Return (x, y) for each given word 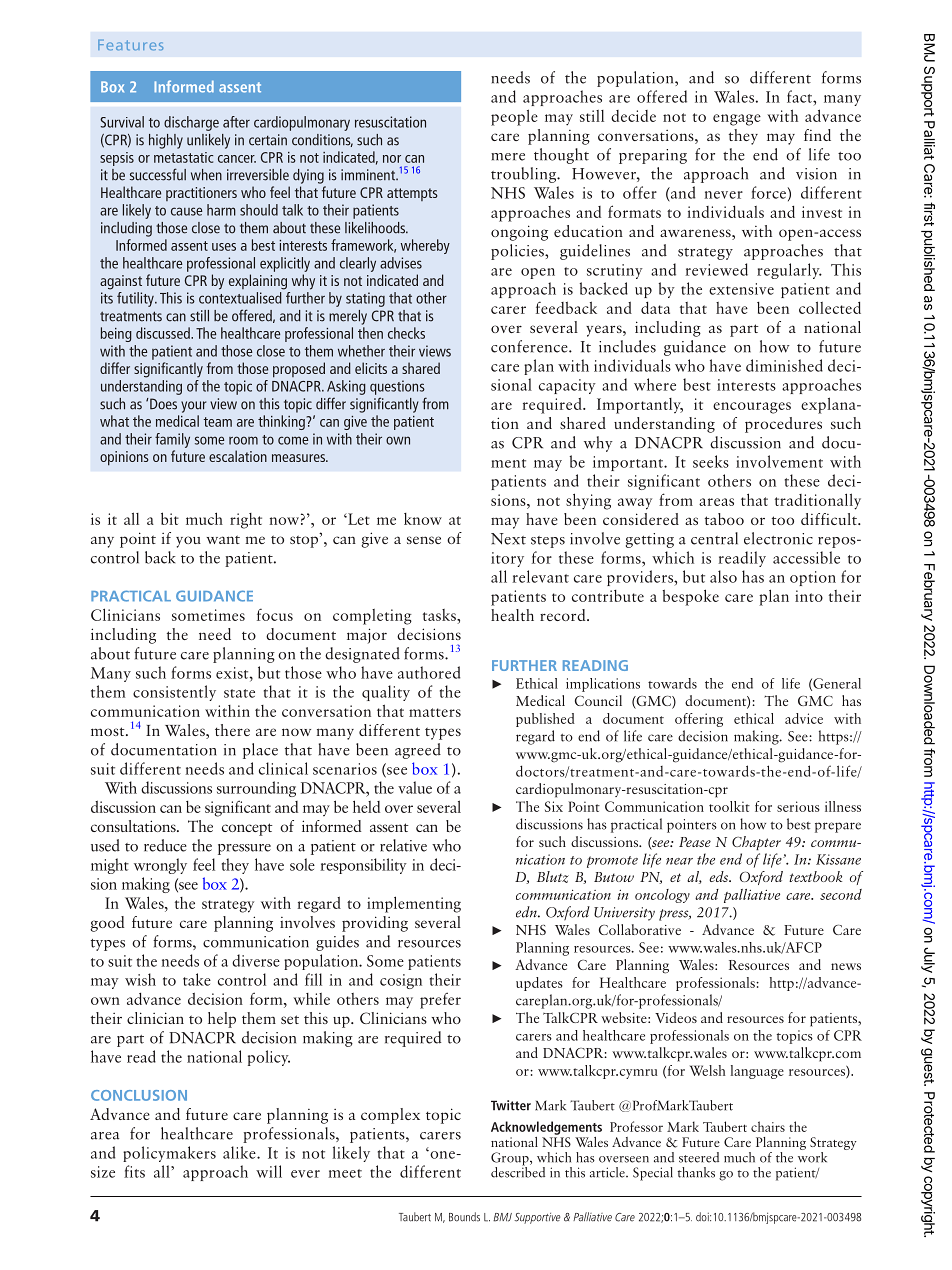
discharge (191, 123)
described (518, 1171)
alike (240, 1152)
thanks (696, 1172)
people (514, 117)
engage (737, 120)
